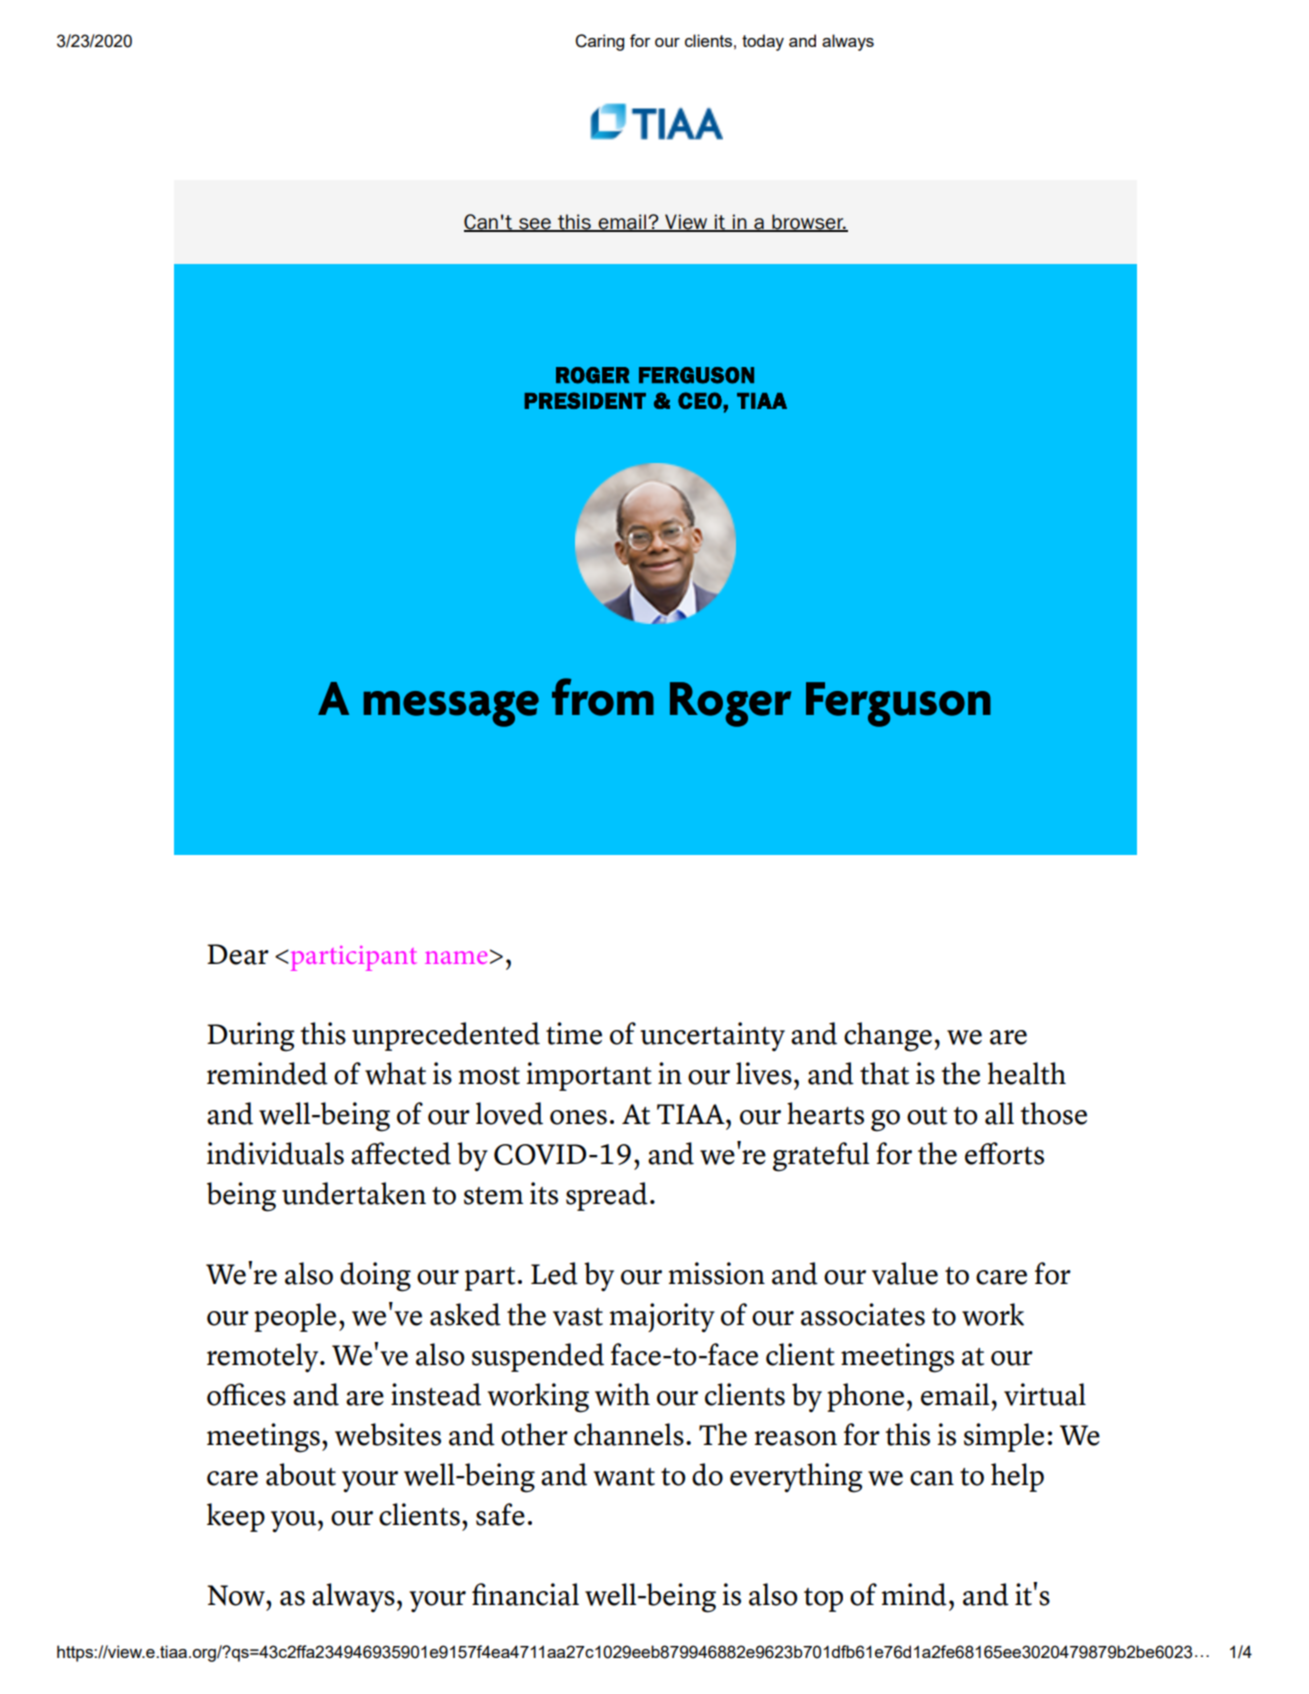 The height and width of the screenshot is (1694, 1309). I want to click on change, so click(888, 1037).
